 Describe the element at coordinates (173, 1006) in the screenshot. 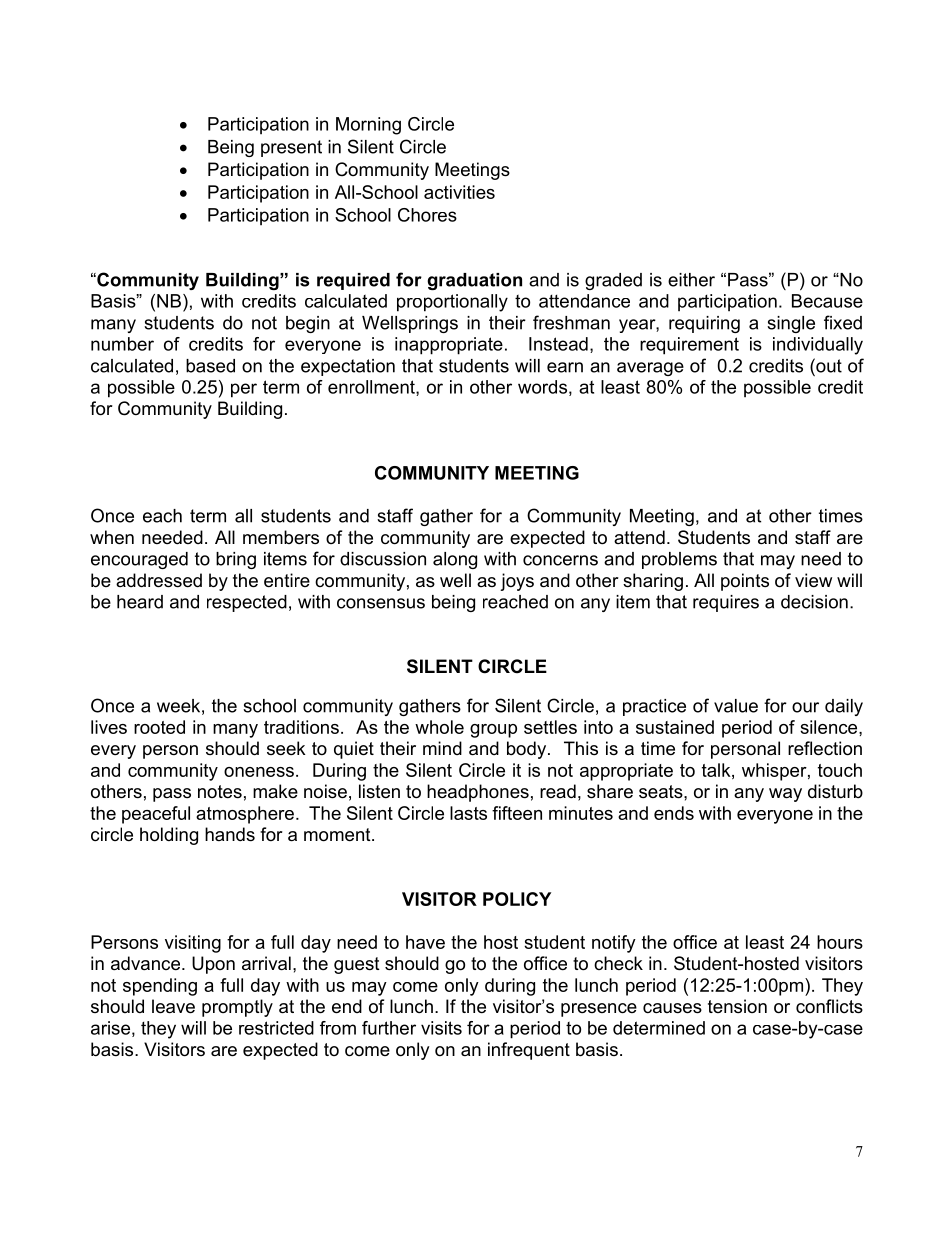

I see `leave` at that location.
